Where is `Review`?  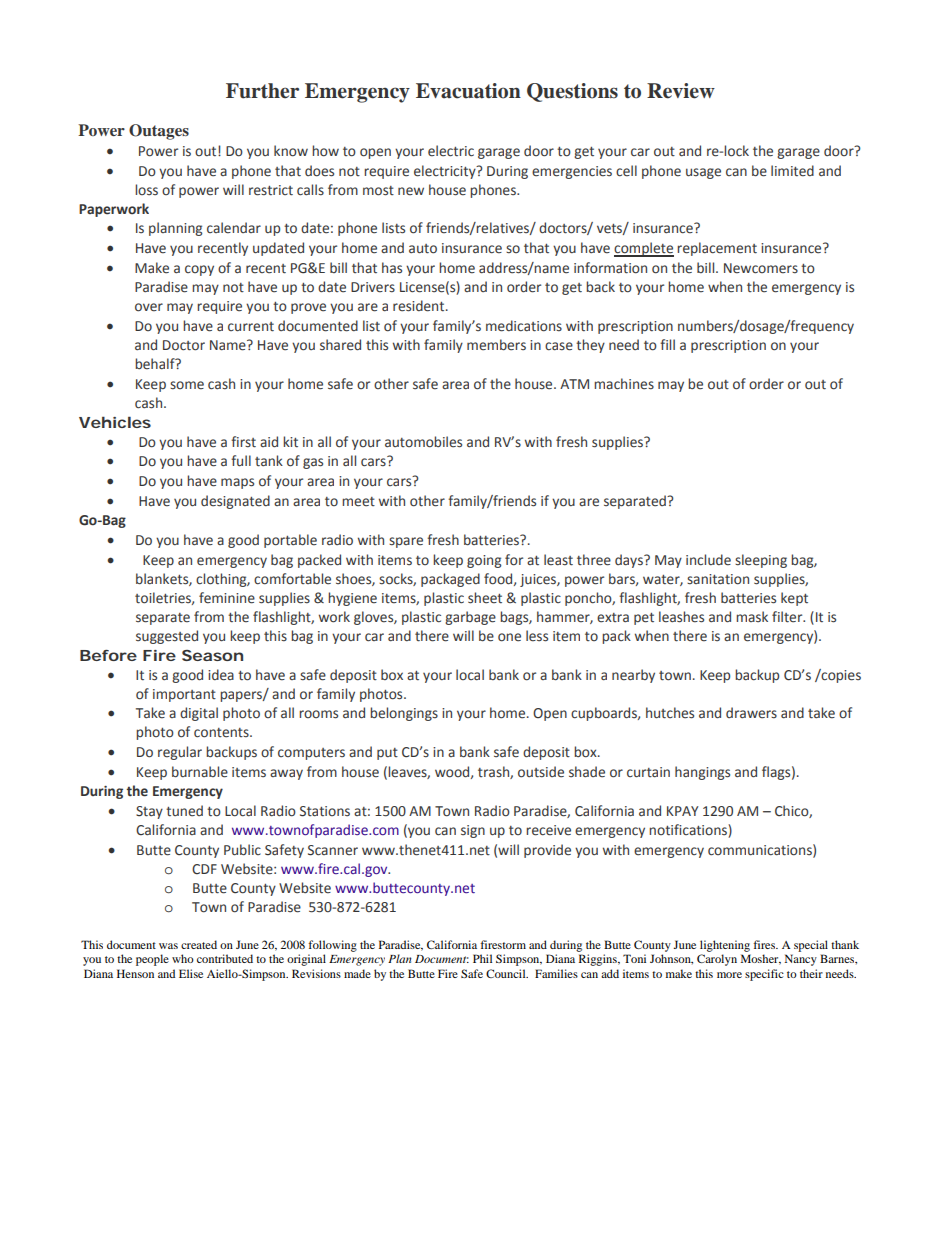
Review is located at coordinates (681, 91).
